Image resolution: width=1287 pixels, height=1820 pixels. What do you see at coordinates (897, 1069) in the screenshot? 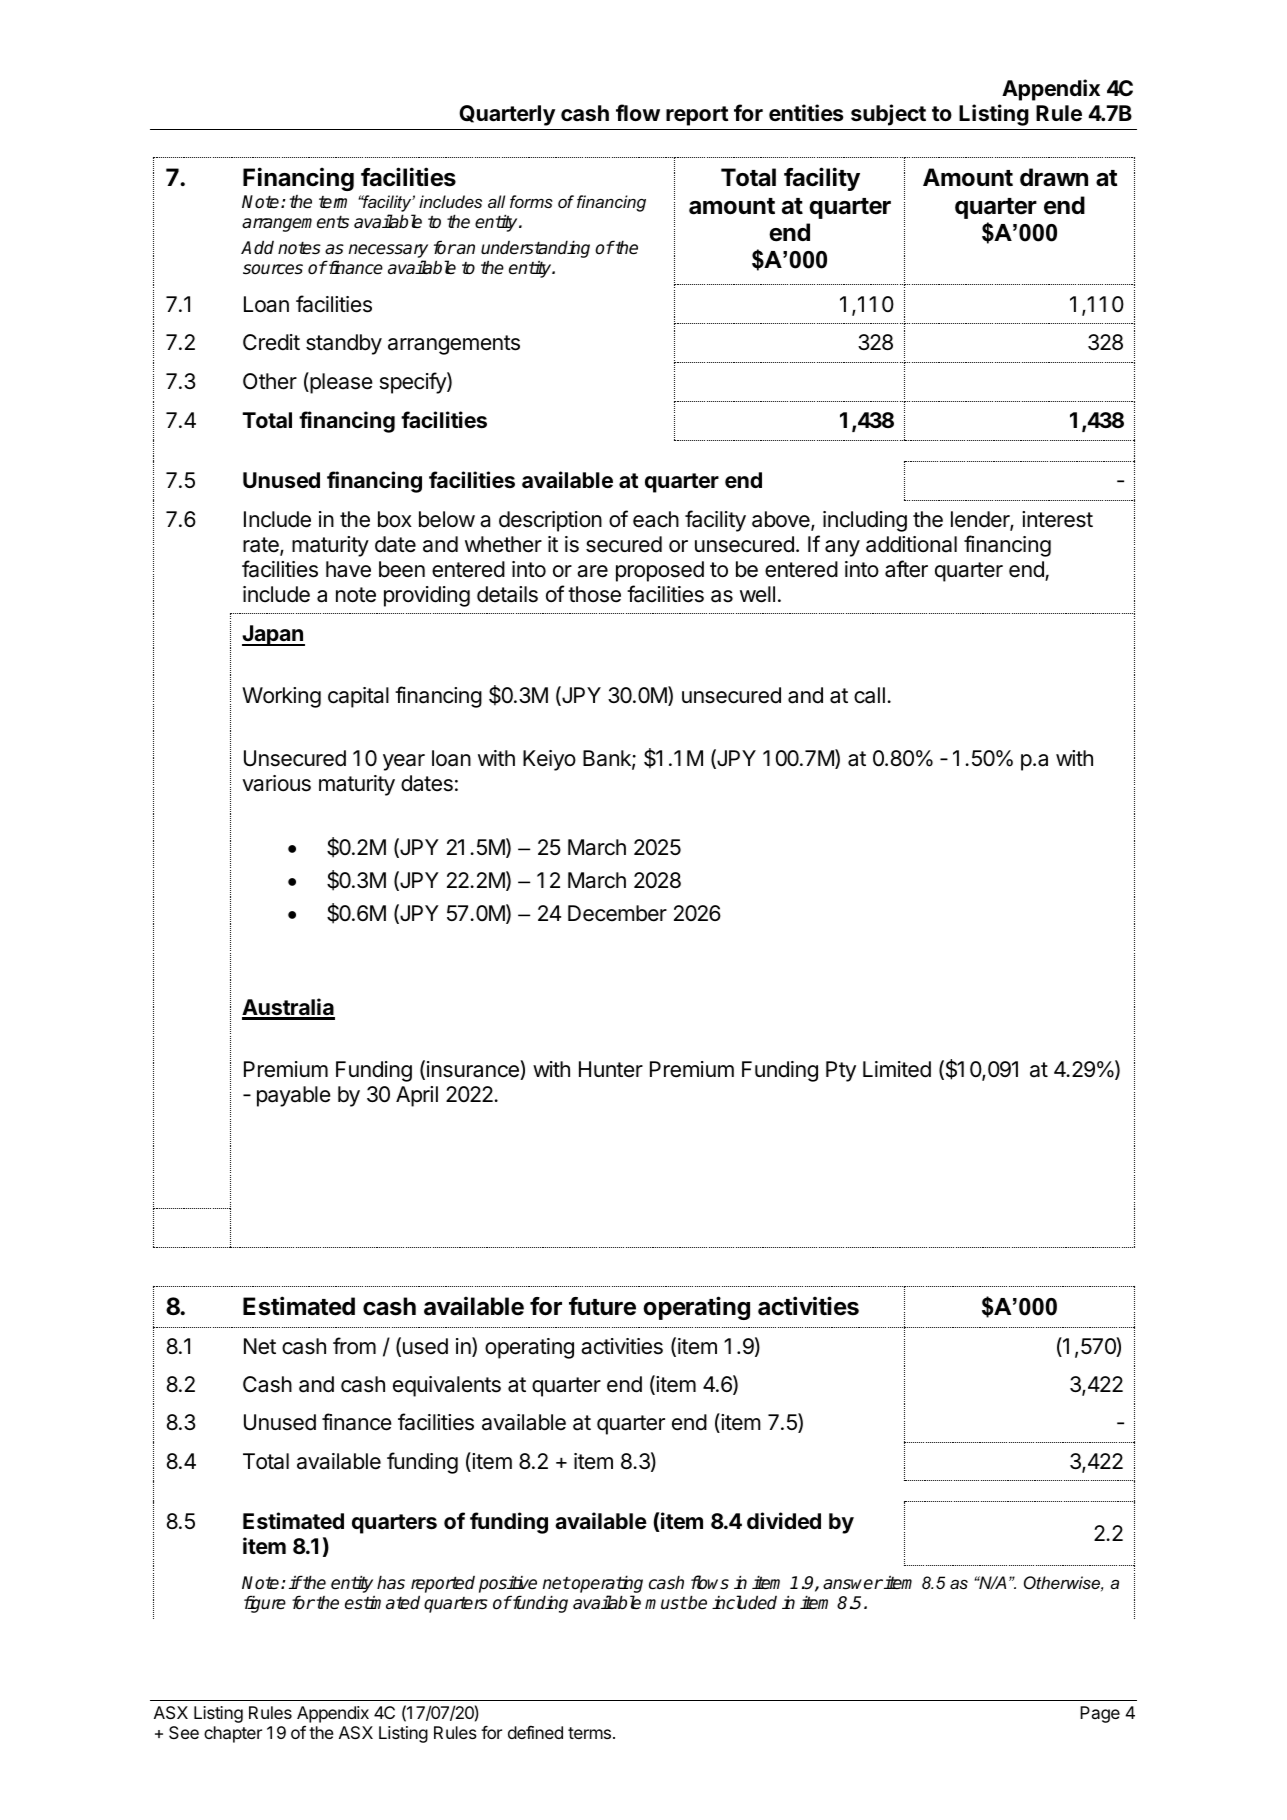
I see `Limited` at bounding box center [897, 1069].
